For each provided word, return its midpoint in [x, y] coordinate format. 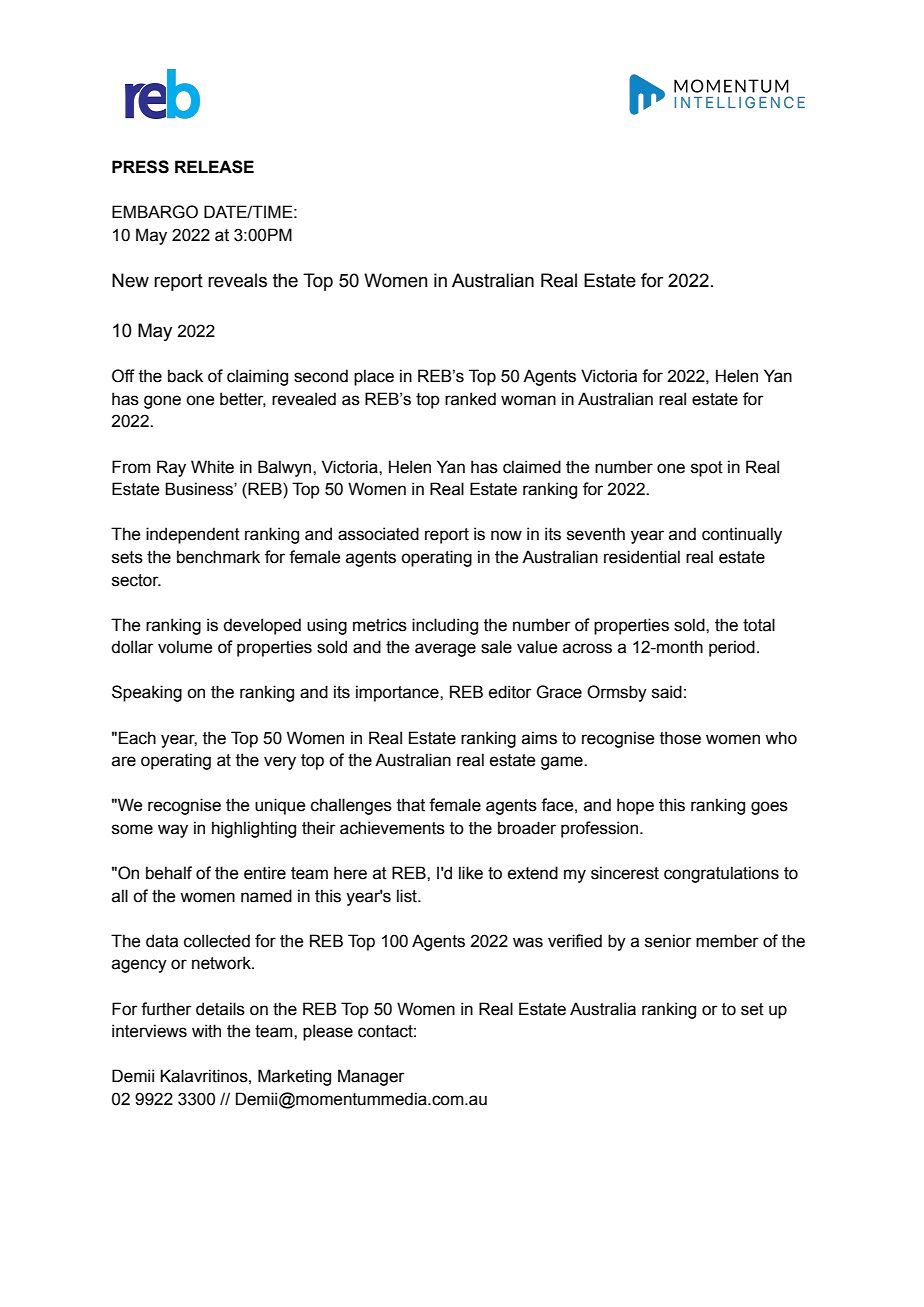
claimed [532, 467]
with [206, 1031]
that [411, 805]
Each [137, 738]
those [680, 738]
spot [707, 469]
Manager [371, 1077]
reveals [237, 280]
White [212, 467]
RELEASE [214, 167]
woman [528, 400]
